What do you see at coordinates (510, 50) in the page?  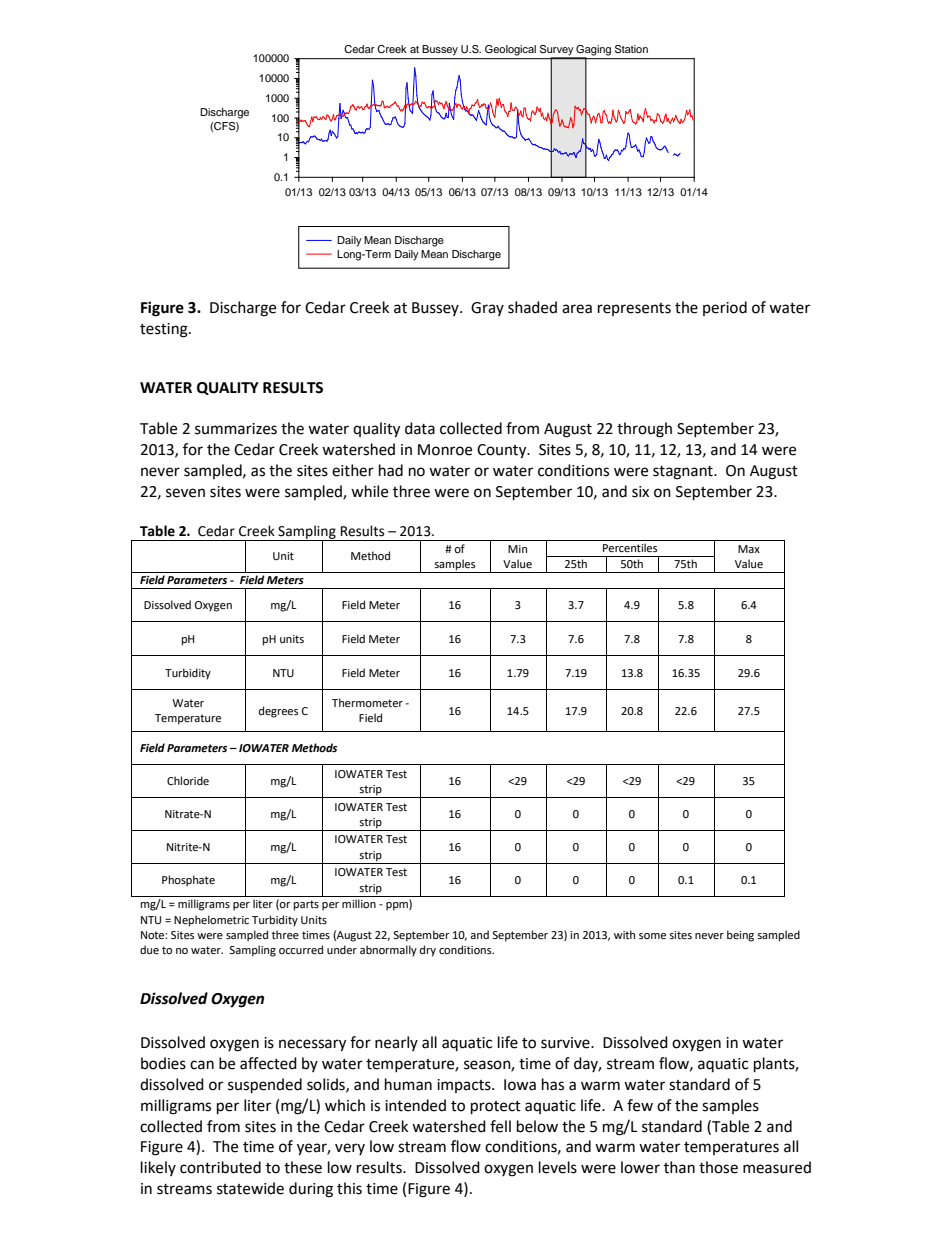 I see `Geological` at bounding box center [510, 50].
